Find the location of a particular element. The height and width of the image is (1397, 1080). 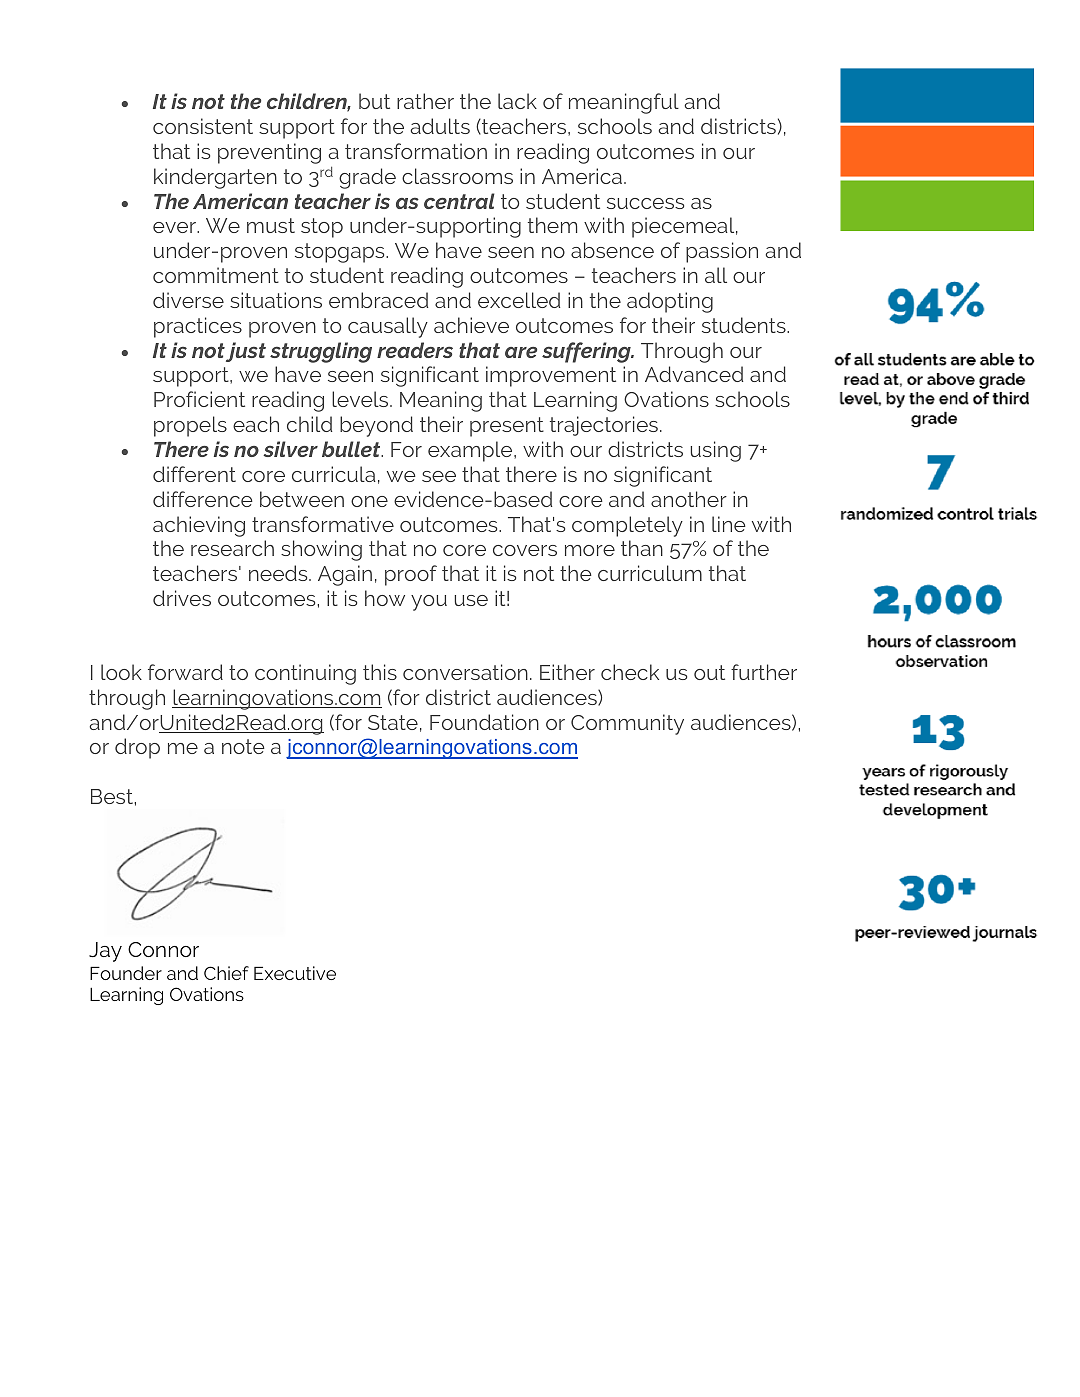

proof is located at coordinates (411, 575).
